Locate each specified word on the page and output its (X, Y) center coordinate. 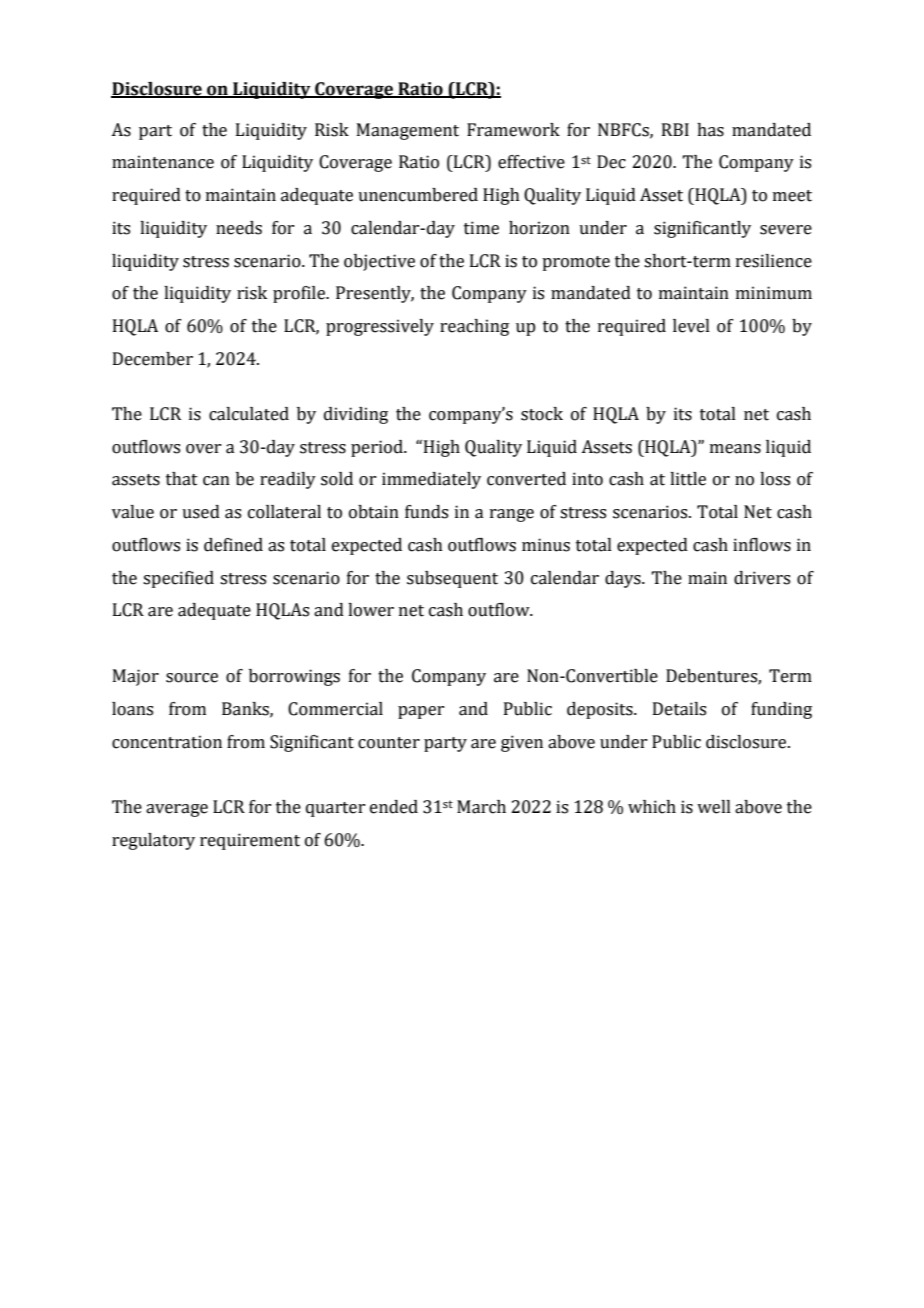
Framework (513, 130)
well (714, 807)
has (710, 130)
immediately (431, 480)
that (182, 479)
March (481, 807)
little (688, 479)
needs (239, 228)
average (177, 810)
